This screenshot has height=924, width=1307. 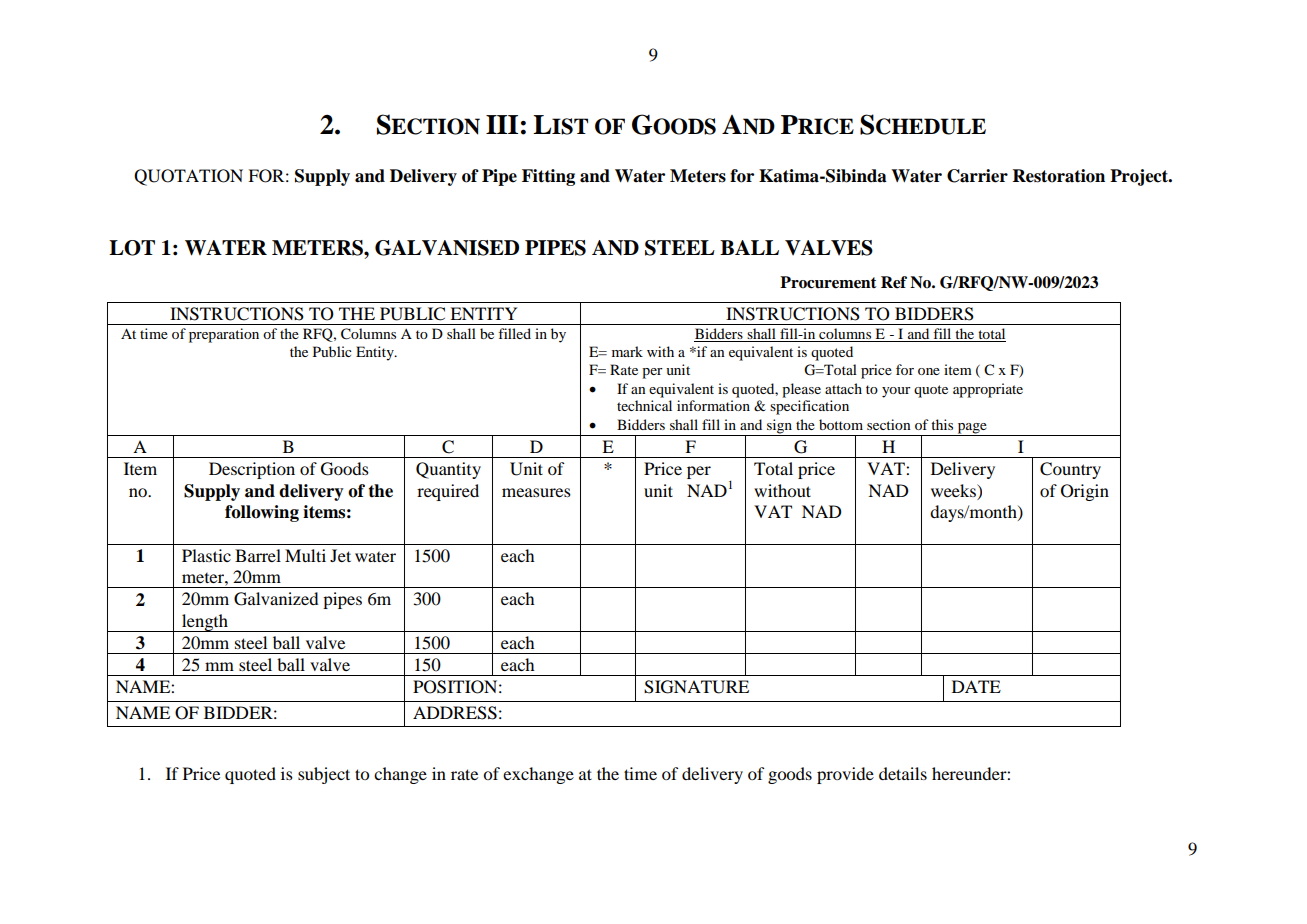 I want to click on Description, so click(x=252, y=470).
